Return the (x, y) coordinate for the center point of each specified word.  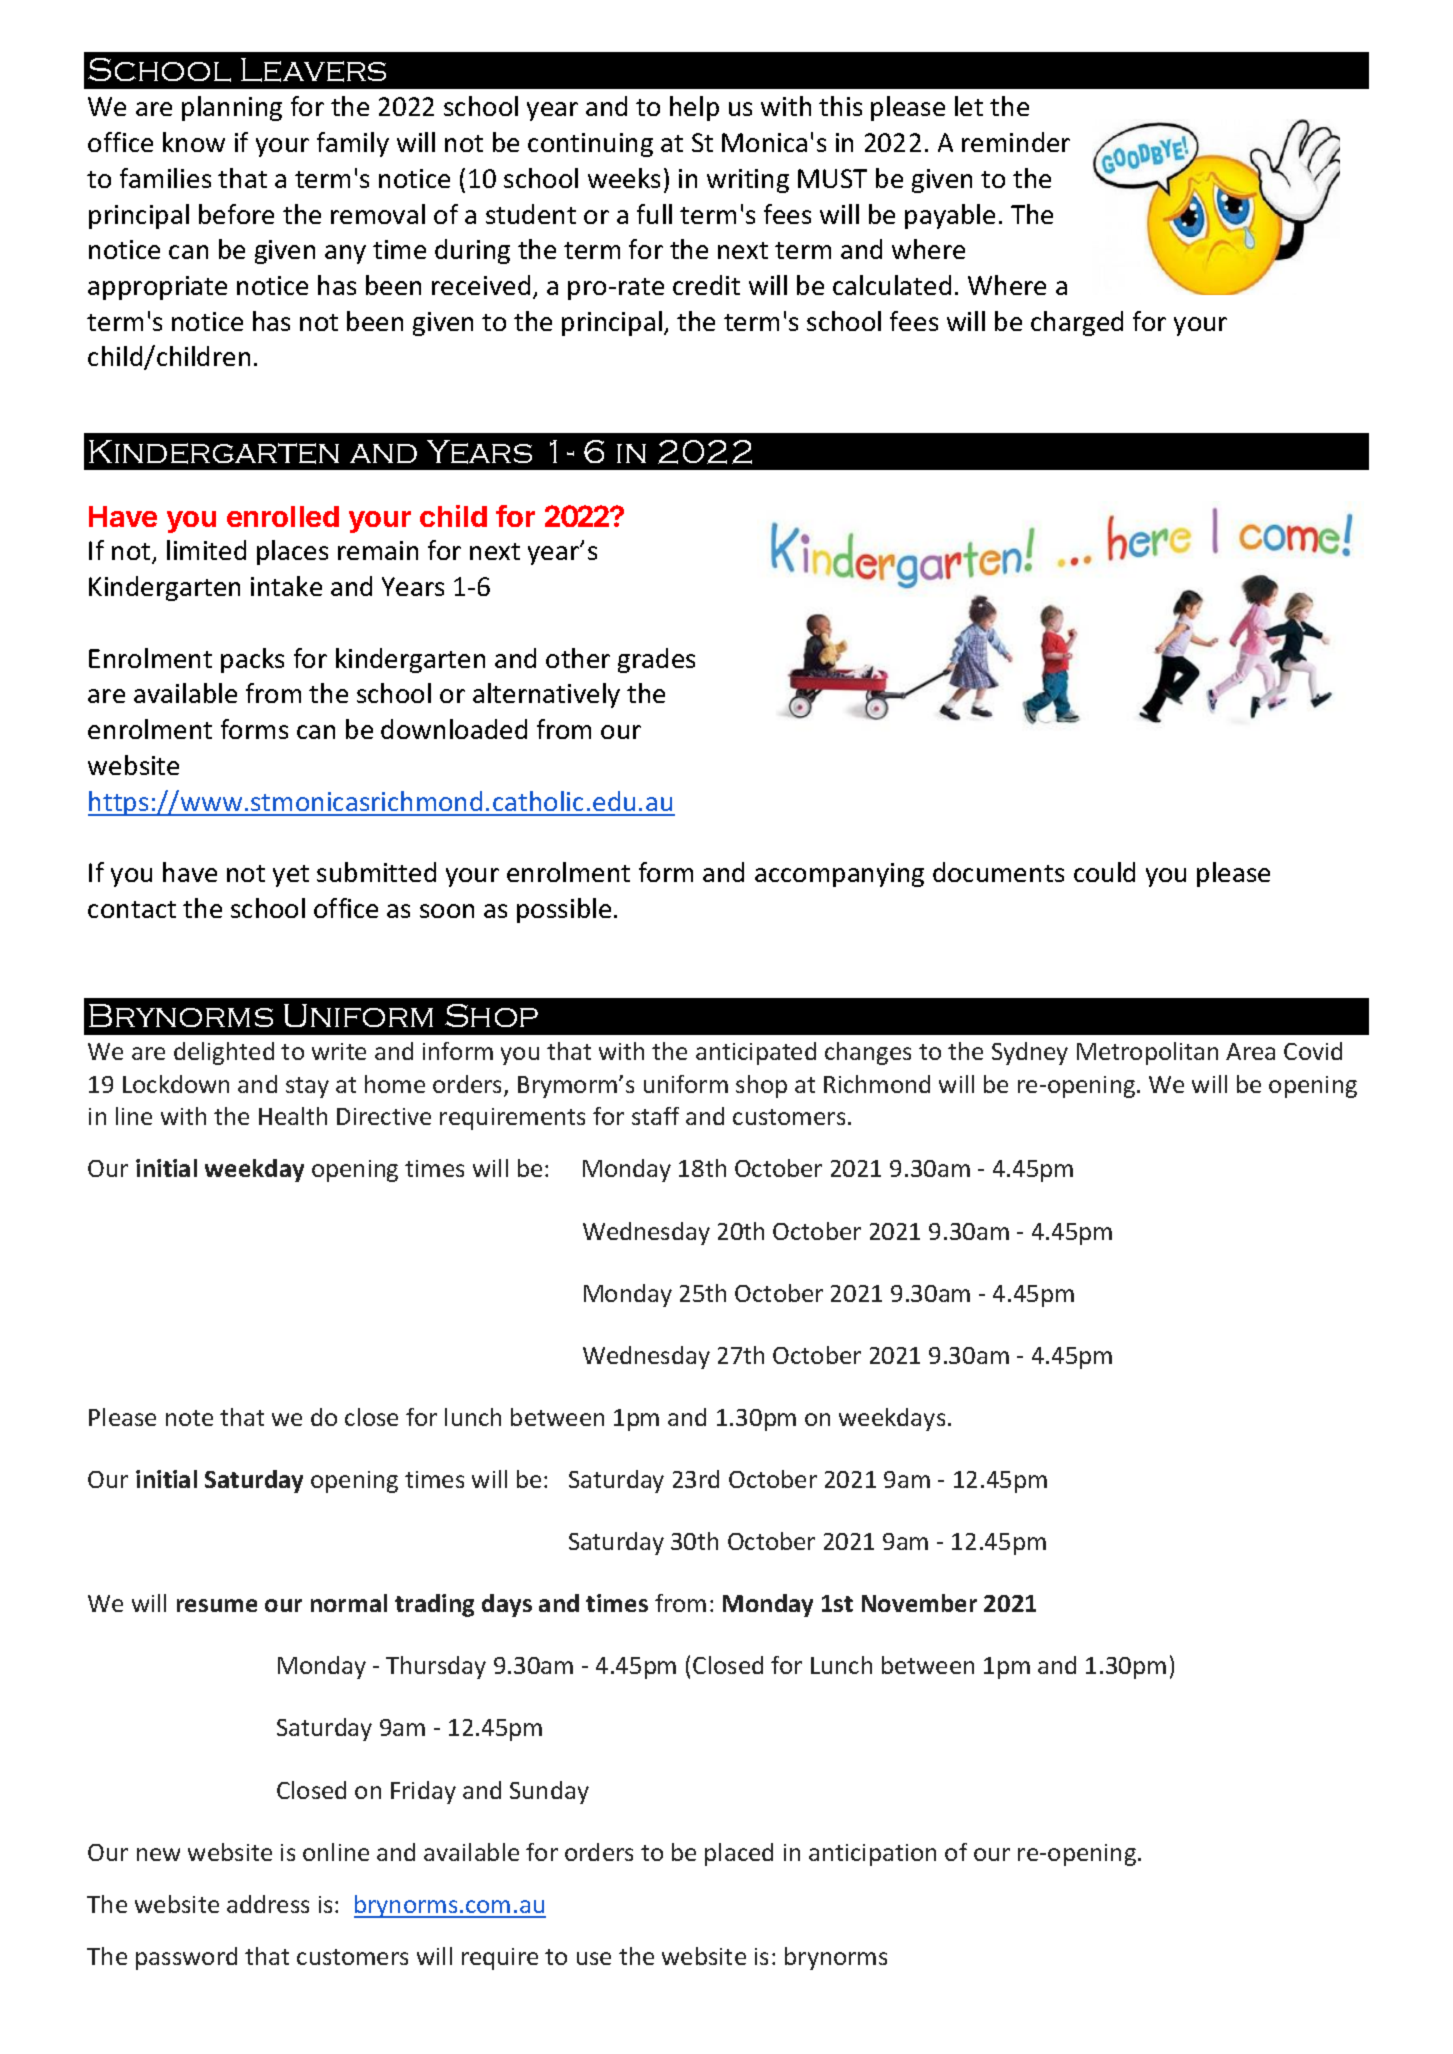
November (919, 1603)
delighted (224, 1053)
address (268, 1904)
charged (1077, 323)
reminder (1016, 142)
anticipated (756, 1053)
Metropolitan (1147, 1053)
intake (286, 586)
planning (232, 108)
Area (1250, 1051)
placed (739, 1854)
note (189, 1418)
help (694, 108)
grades (656, 660)
